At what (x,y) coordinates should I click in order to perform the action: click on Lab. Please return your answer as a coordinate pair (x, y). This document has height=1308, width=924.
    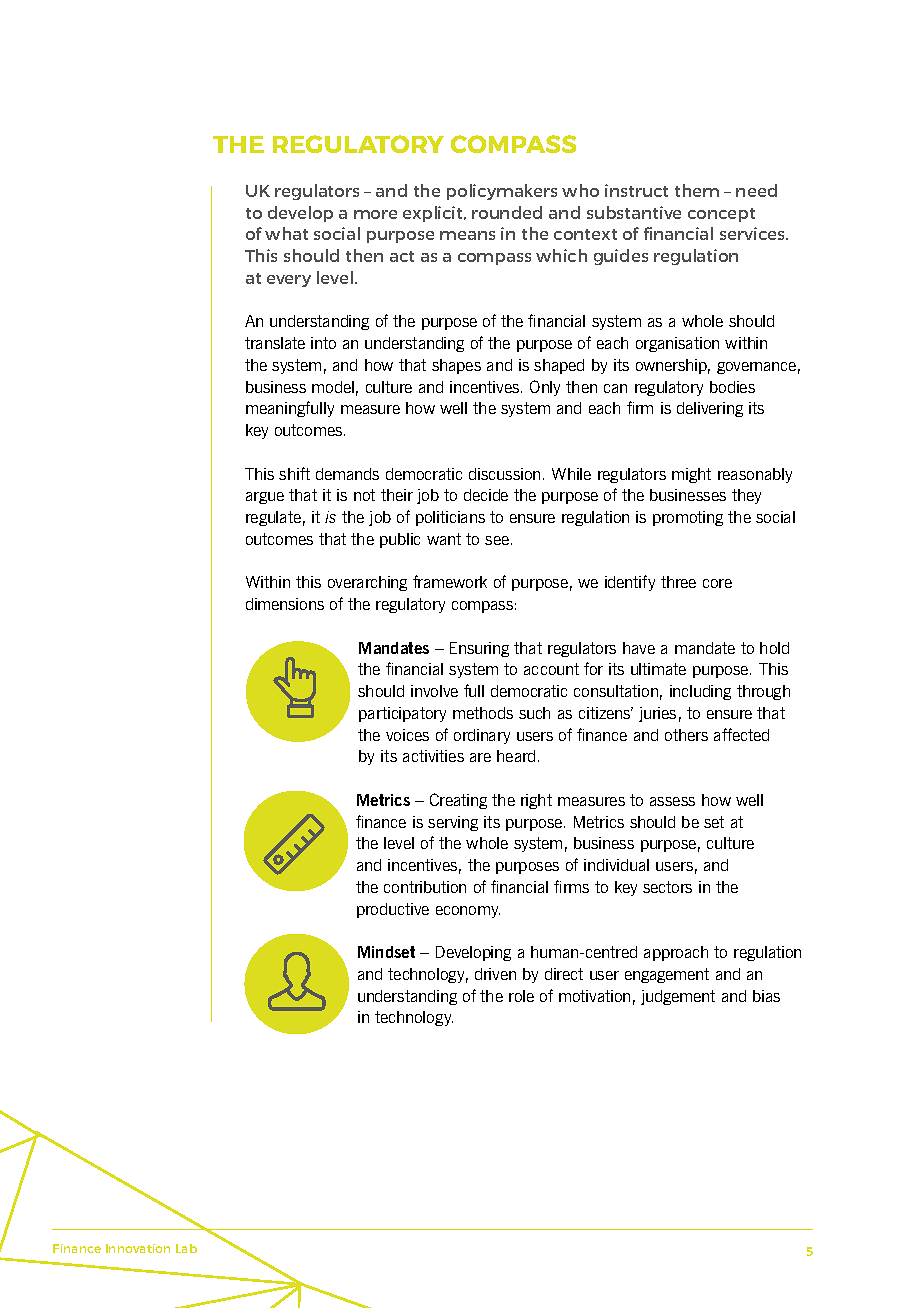
    Looking at the image, I should click on (186, 1248).
